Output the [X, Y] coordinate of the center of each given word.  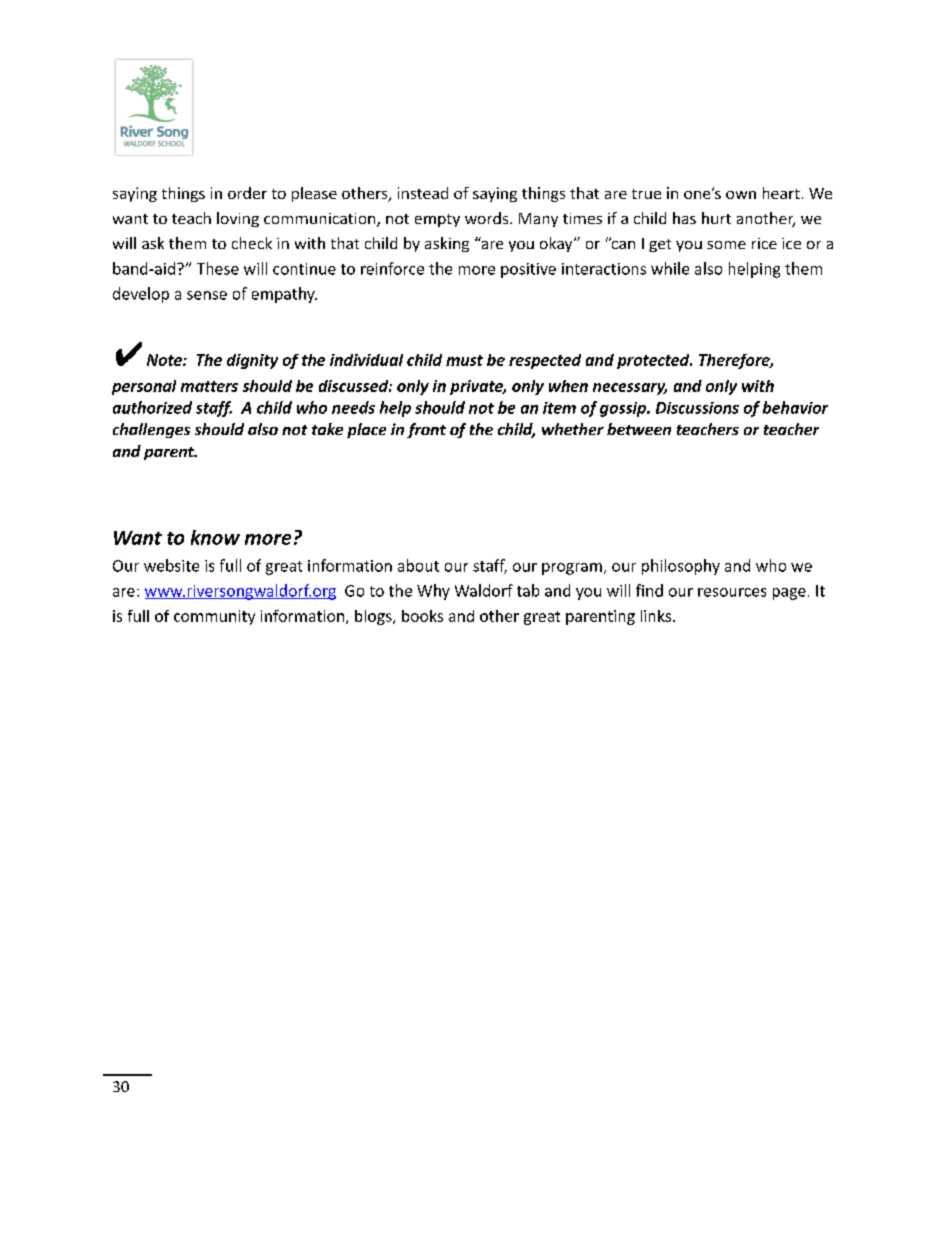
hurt [716, 218]
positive [528, 270]
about [418, 565]
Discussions [697, 408]
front [426, 430]
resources [732, 592]
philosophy [681, 567]
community [214, 617]
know [215, 537]
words [488, 218]
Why [433, 592]
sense [207, 295]
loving [238, 219]
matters [209, 386]
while [670, 268]
